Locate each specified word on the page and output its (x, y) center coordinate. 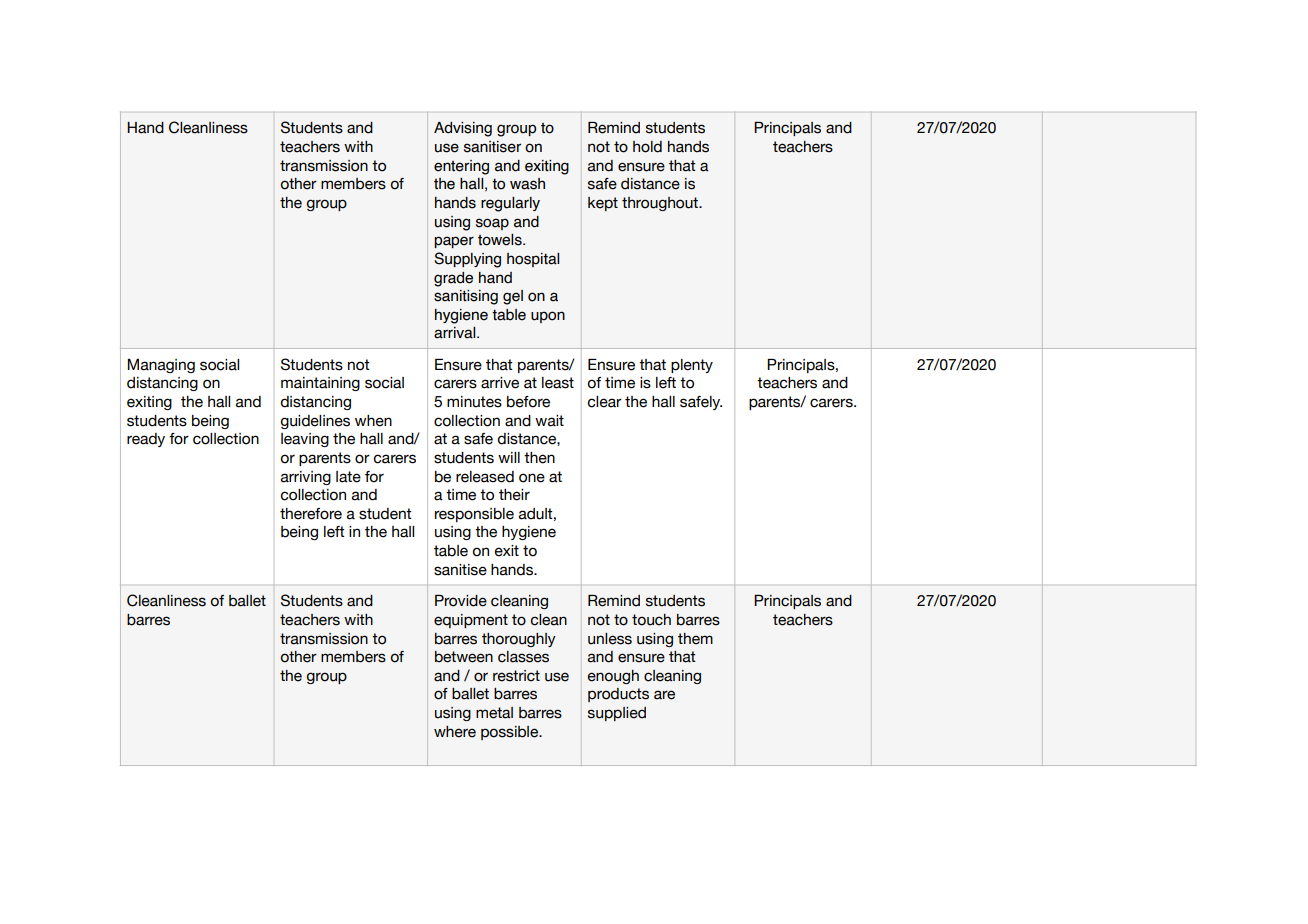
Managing (161, 366)
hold (647, 147)
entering (461, 167)
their (514, 495)
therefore (311, 514)
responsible (474, 515)
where (455, 732)
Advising (463, 129)
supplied (617, 714)
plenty (692, 366)
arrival (456, 333)
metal (494, 713)
